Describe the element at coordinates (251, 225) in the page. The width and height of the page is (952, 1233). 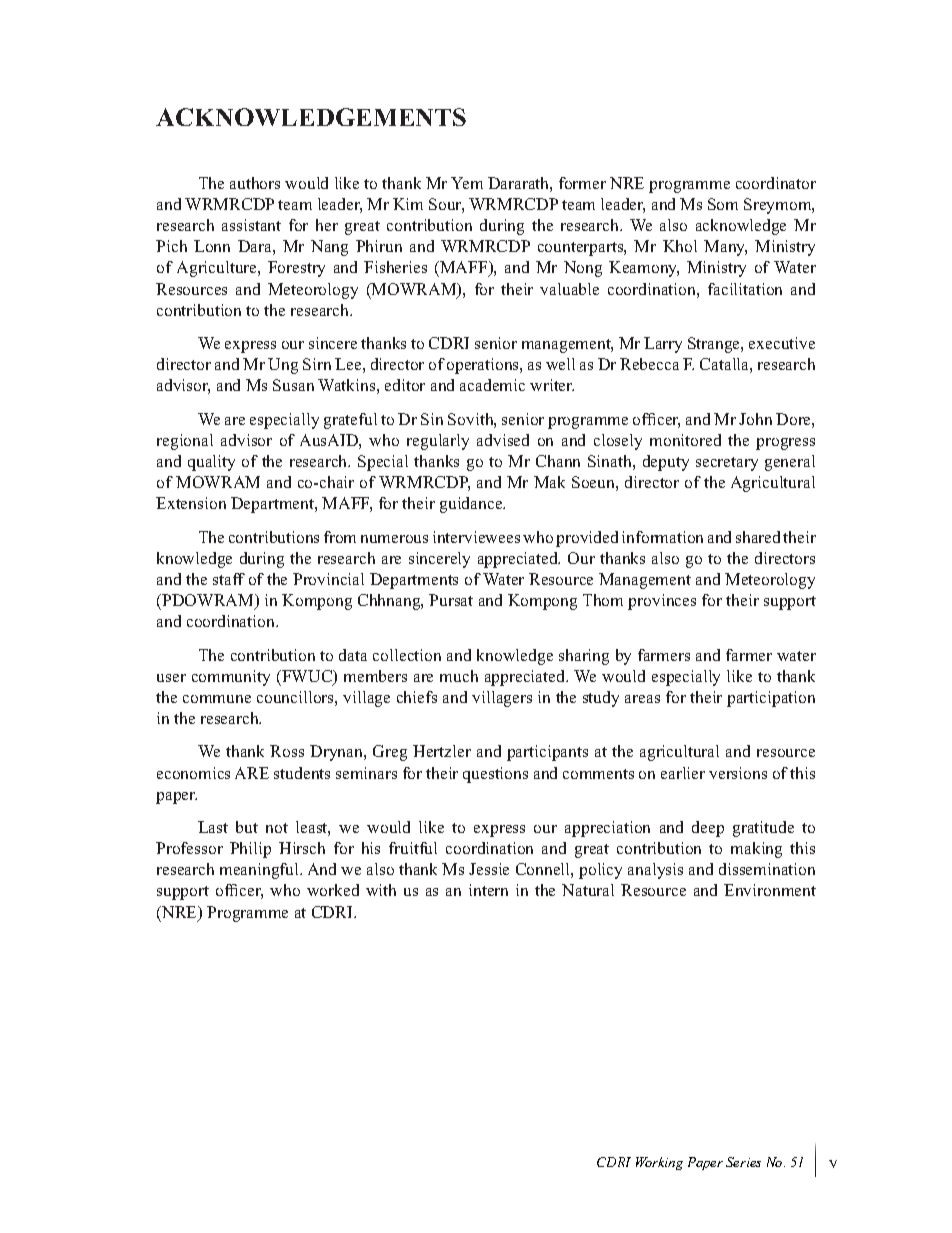
I see `assistant` at that location.
